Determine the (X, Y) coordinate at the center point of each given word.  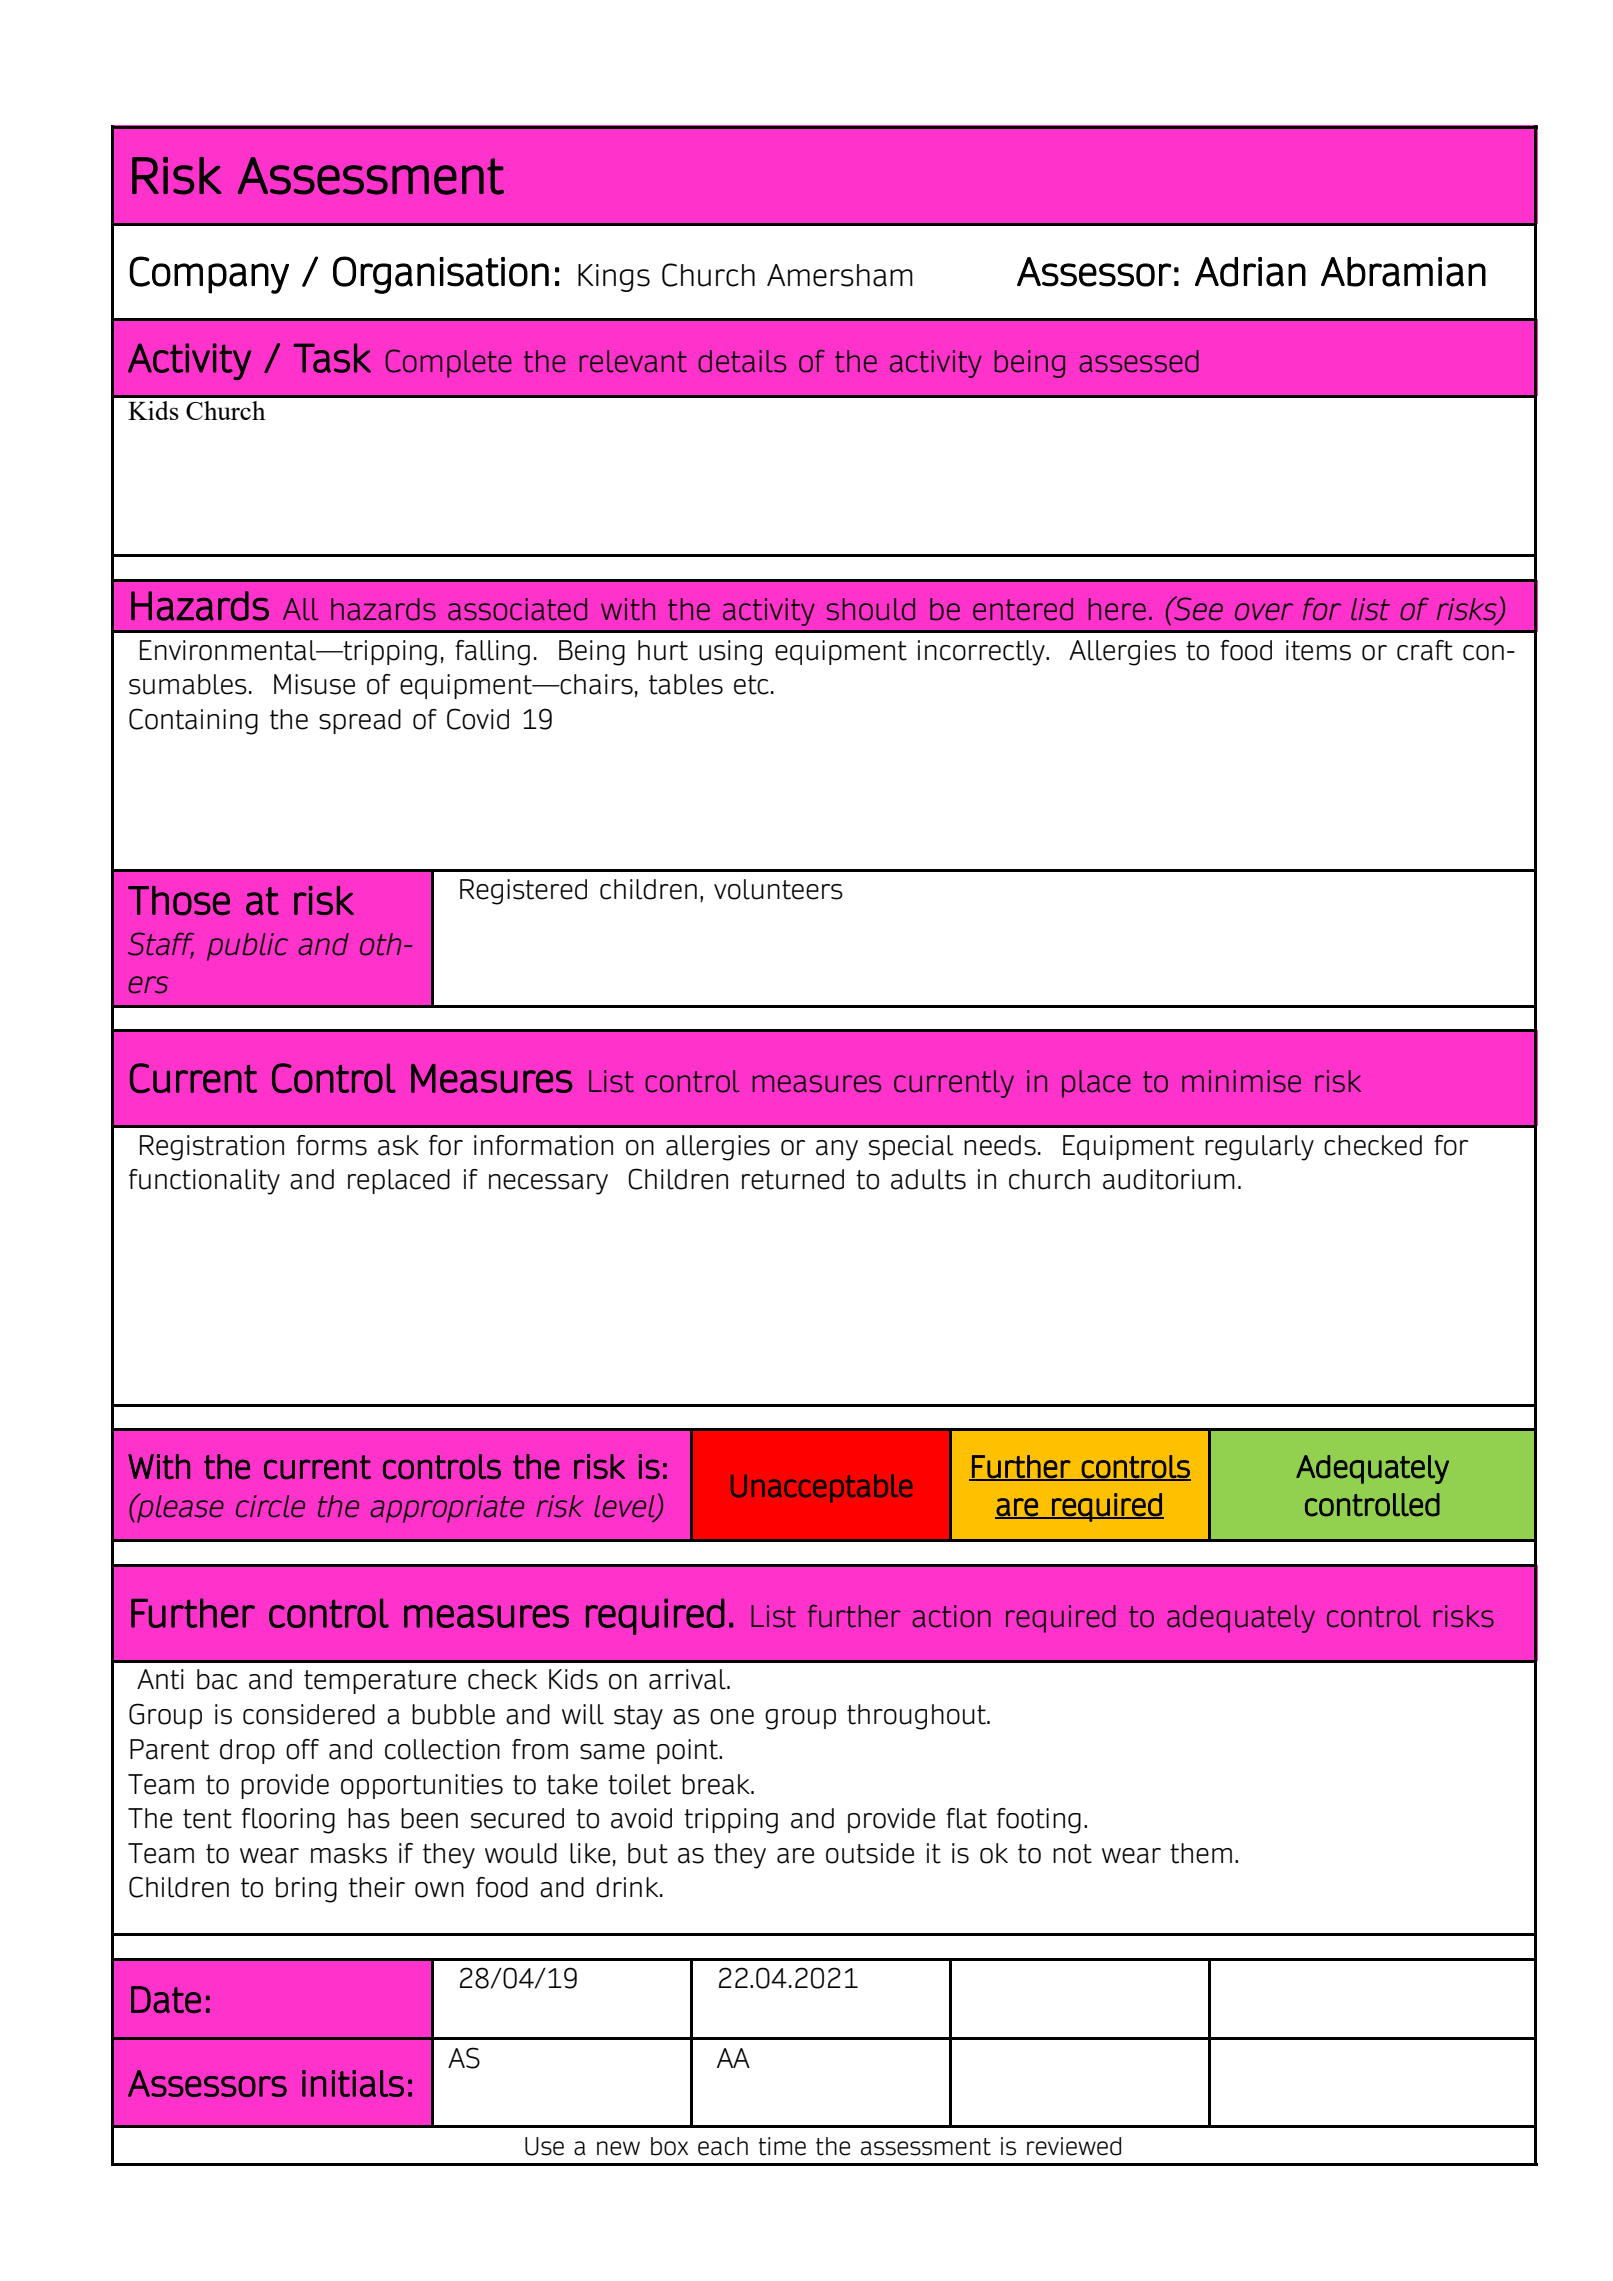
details (742, 361)
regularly (1259, 1148)
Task (332, 358)
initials (353, 2083)
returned (793, 1179)
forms (331, 1145)
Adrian (1250, 272)
